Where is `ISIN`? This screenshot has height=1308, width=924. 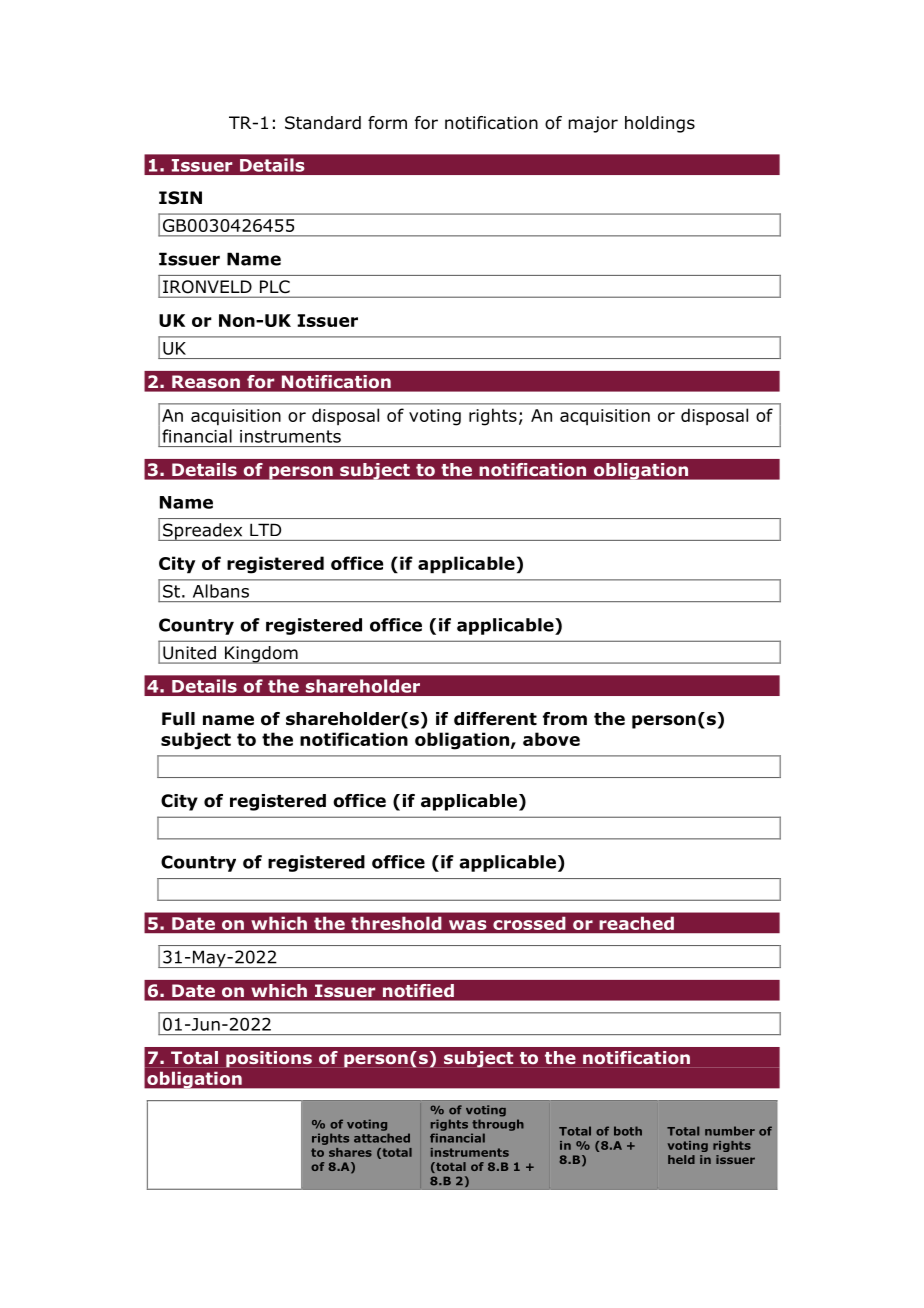
ISIN is located at coordinates (180, 198).
